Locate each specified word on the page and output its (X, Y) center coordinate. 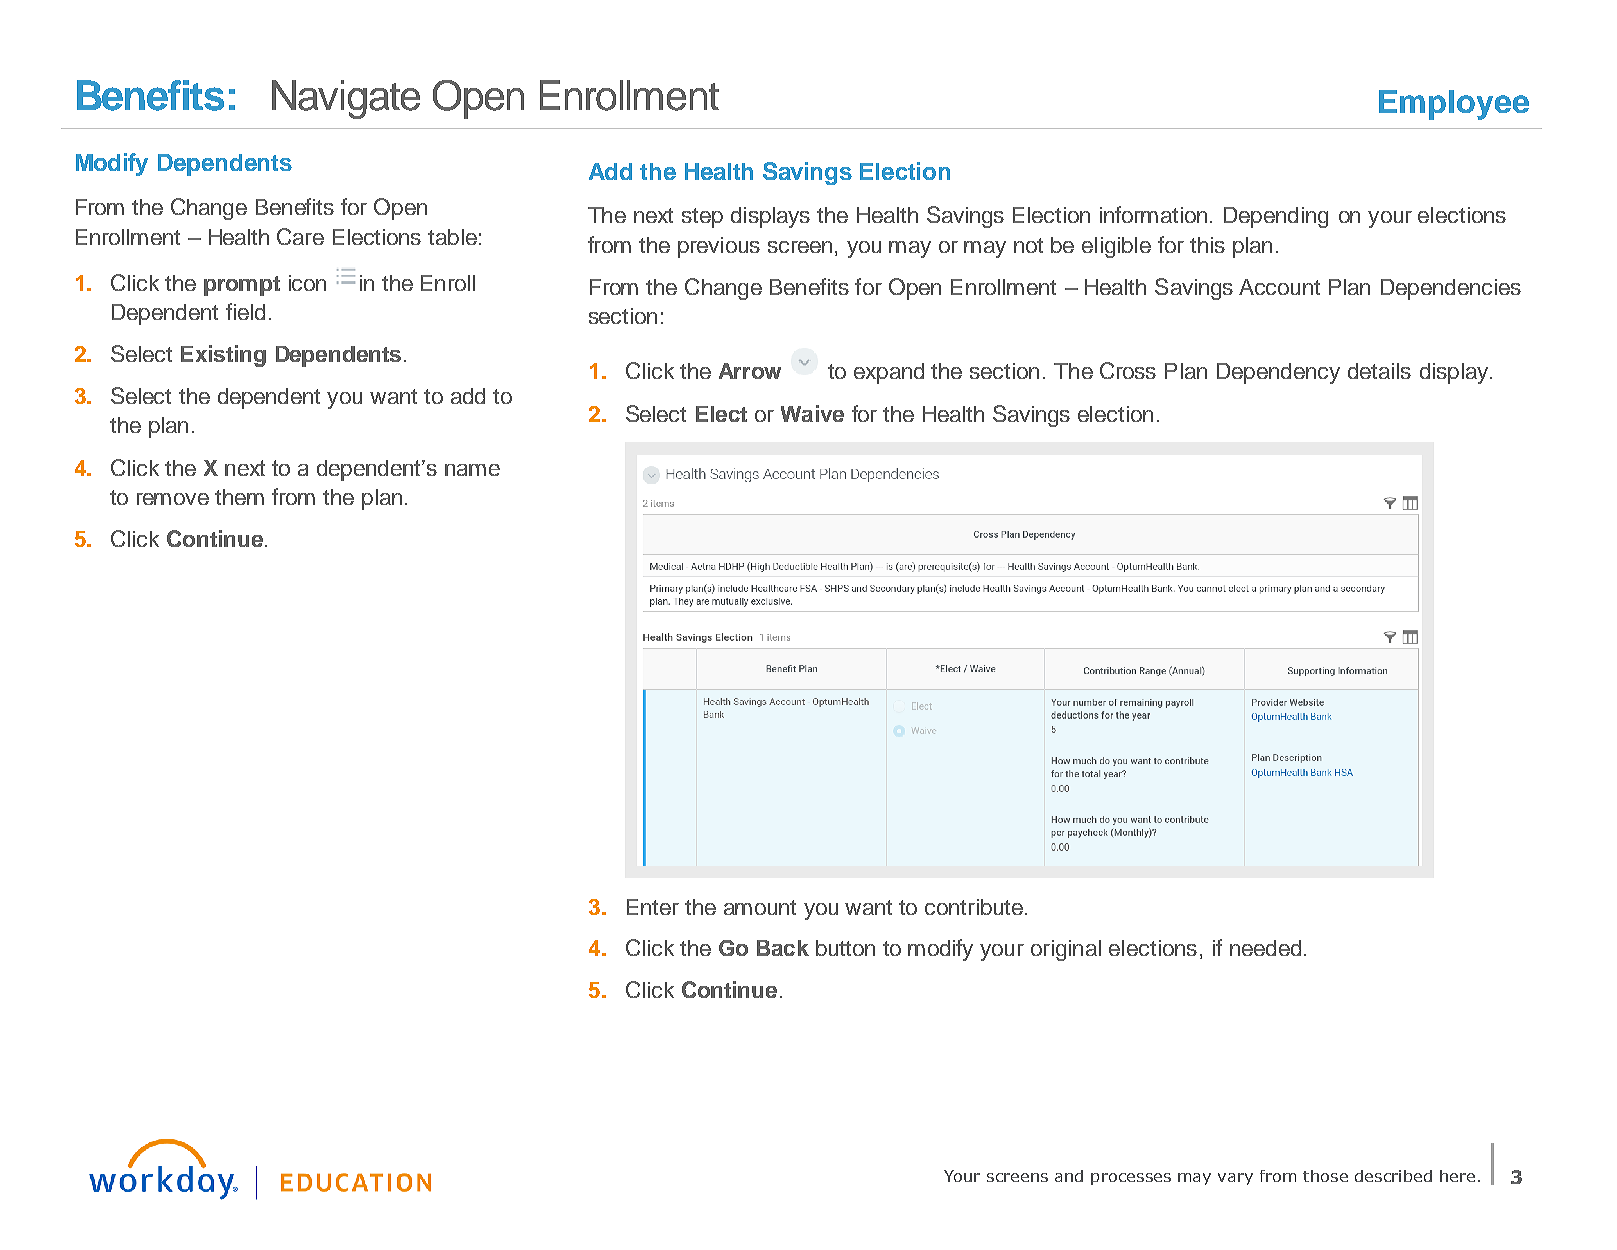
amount (760, 907)
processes (1131, 1179)
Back (783, 948)
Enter (653, 907)
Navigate (346, 99)
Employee (1454, 105)
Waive (812, 413)
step (702, 218)
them (239, 497)
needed (1265, 948)
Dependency (1278, 373)
